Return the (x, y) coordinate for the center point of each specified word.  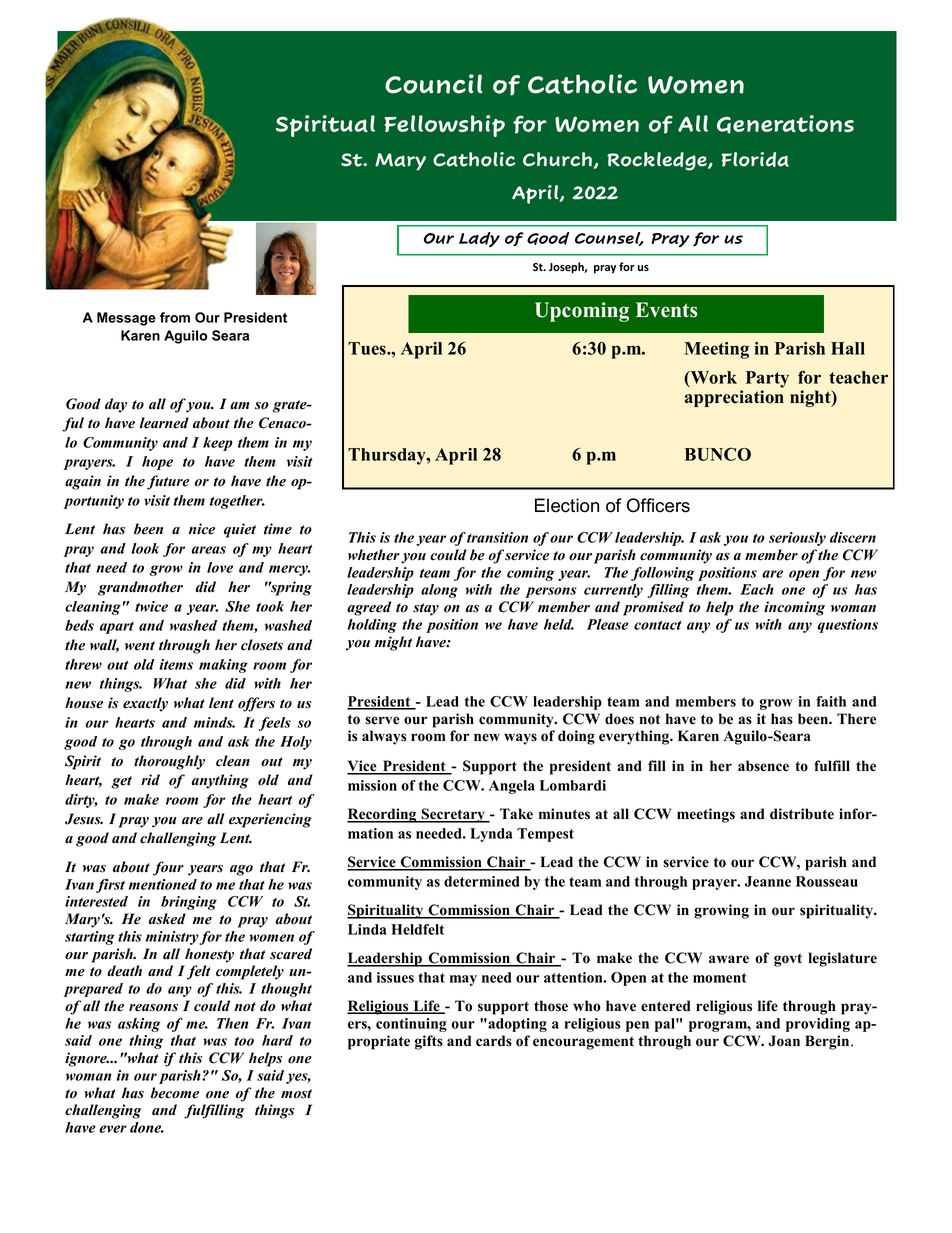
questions (847, 626)
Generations (785, 124)
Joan (784, 1041)
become (175, 1093)
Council (434, 84)
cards (494, 1041)
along (439, 591)
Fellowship (444, 126)
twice (151, 606)
